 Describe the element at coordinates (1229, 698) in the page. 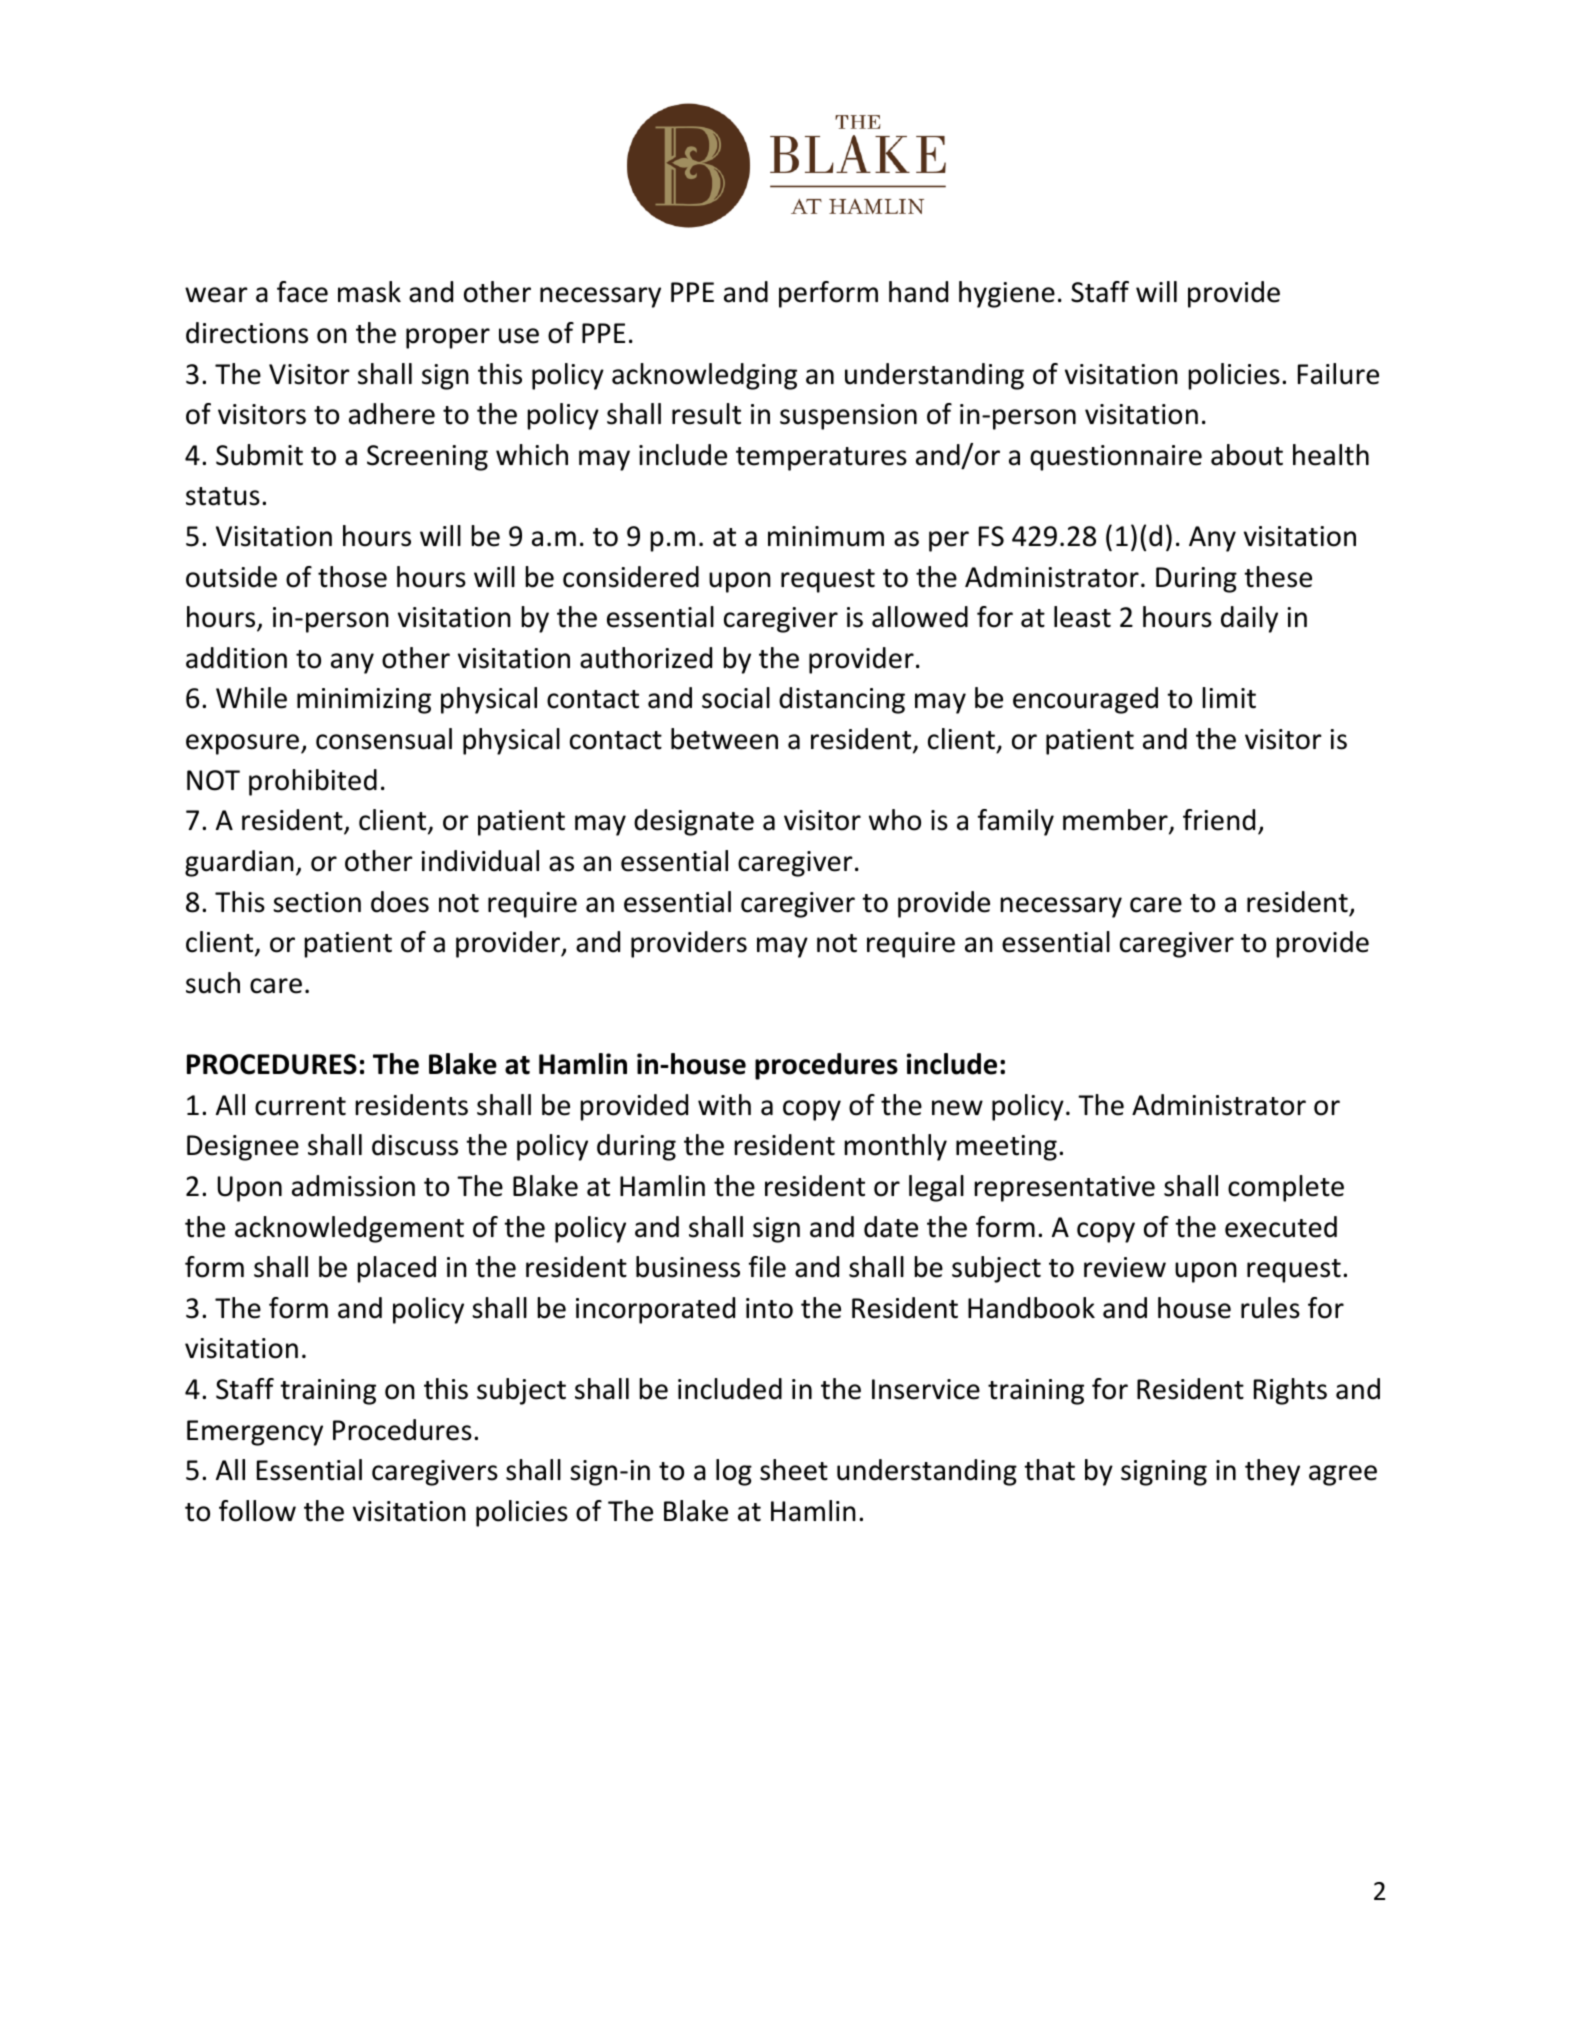

I see `limit` at that location.
